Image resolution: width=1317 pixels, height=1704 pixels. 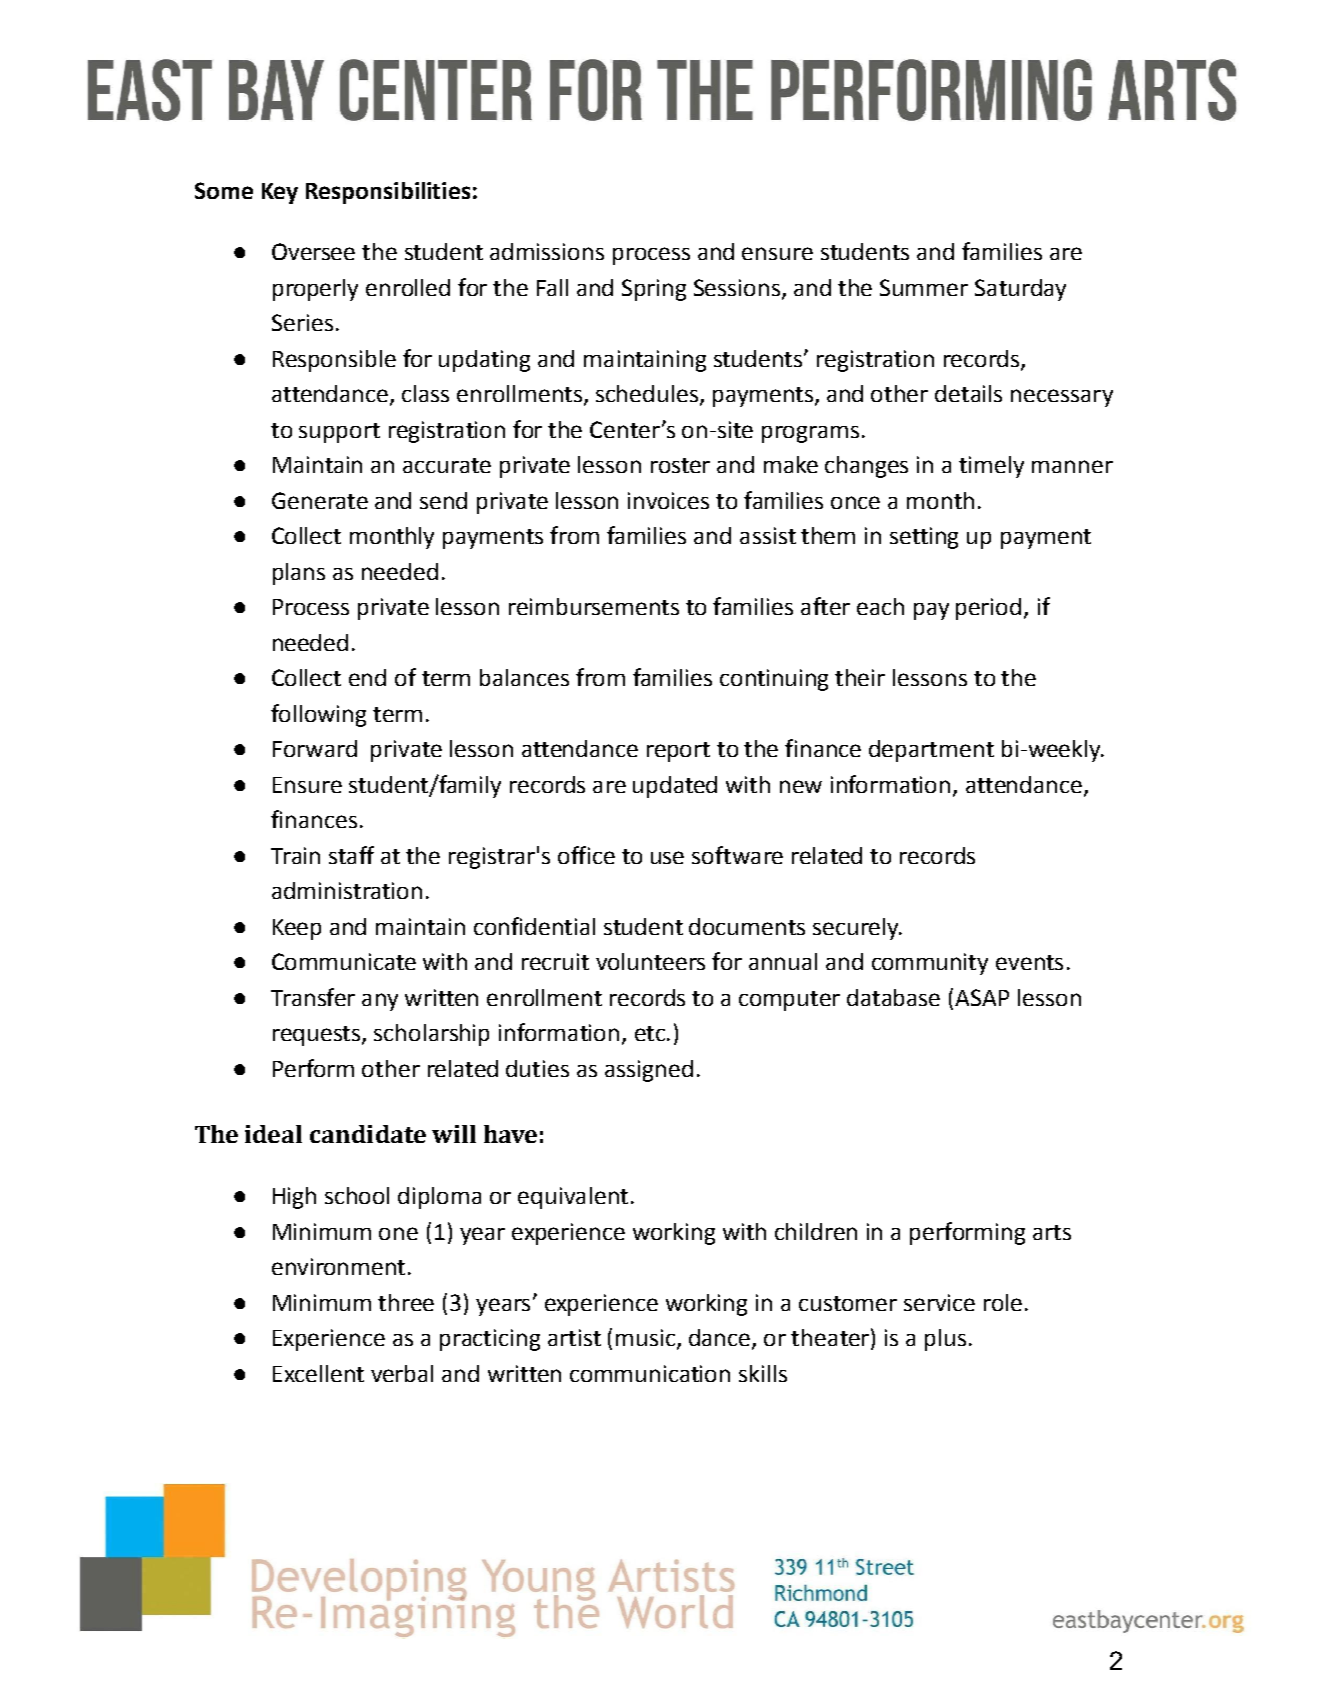 I want to click on Forward, so click(x=315, y=748).
